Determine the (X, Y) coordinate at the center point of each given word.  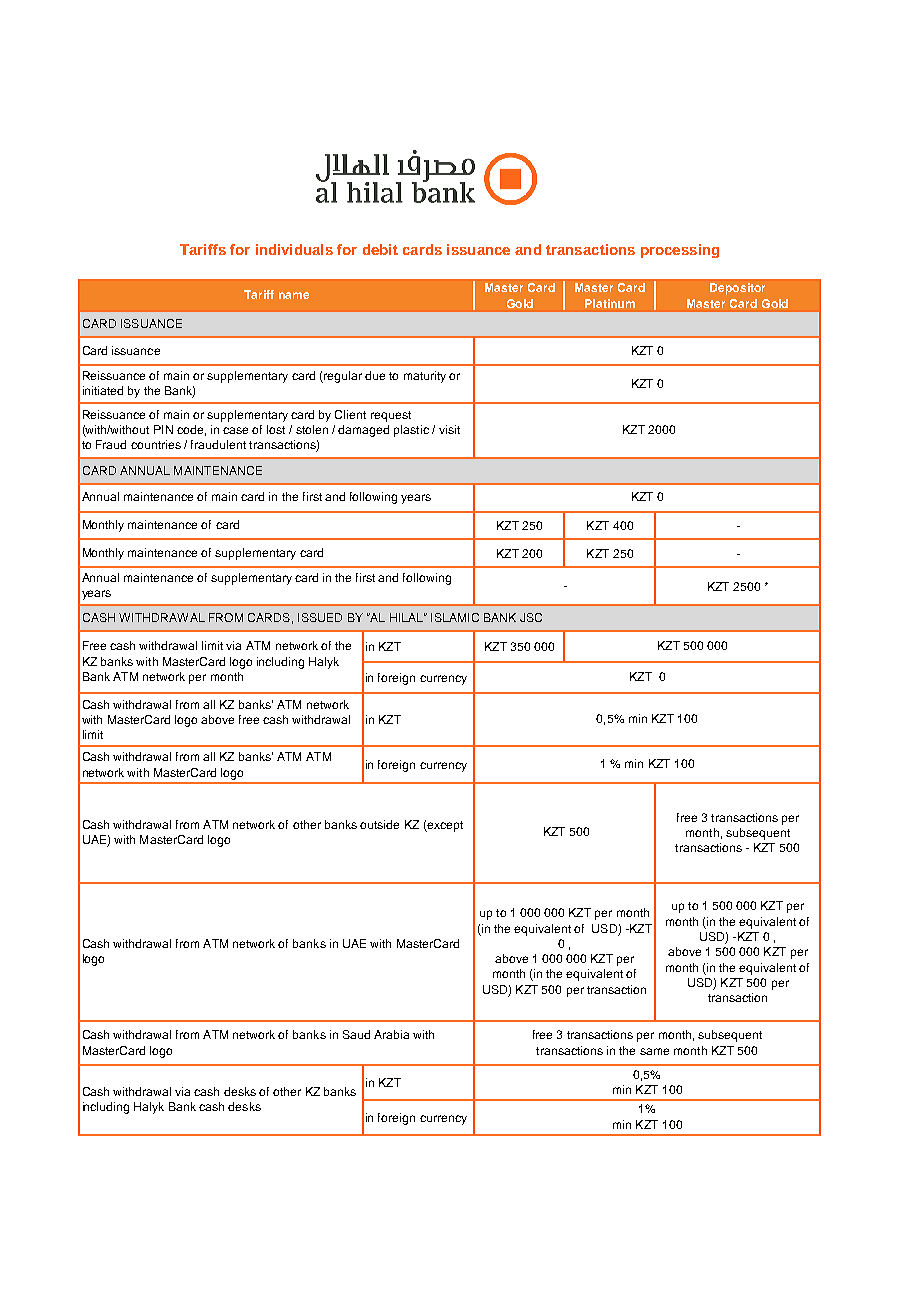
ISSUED (320, 617)
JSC (531, 617)
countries (156, 444)
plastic (411, 431)
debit (380, 249)
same (654, 1051)
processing (680, 251)
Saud (356, 1034)
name (294, 295)
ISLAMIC (455, 617)
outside (379, 824)
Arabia (391, 1034)
